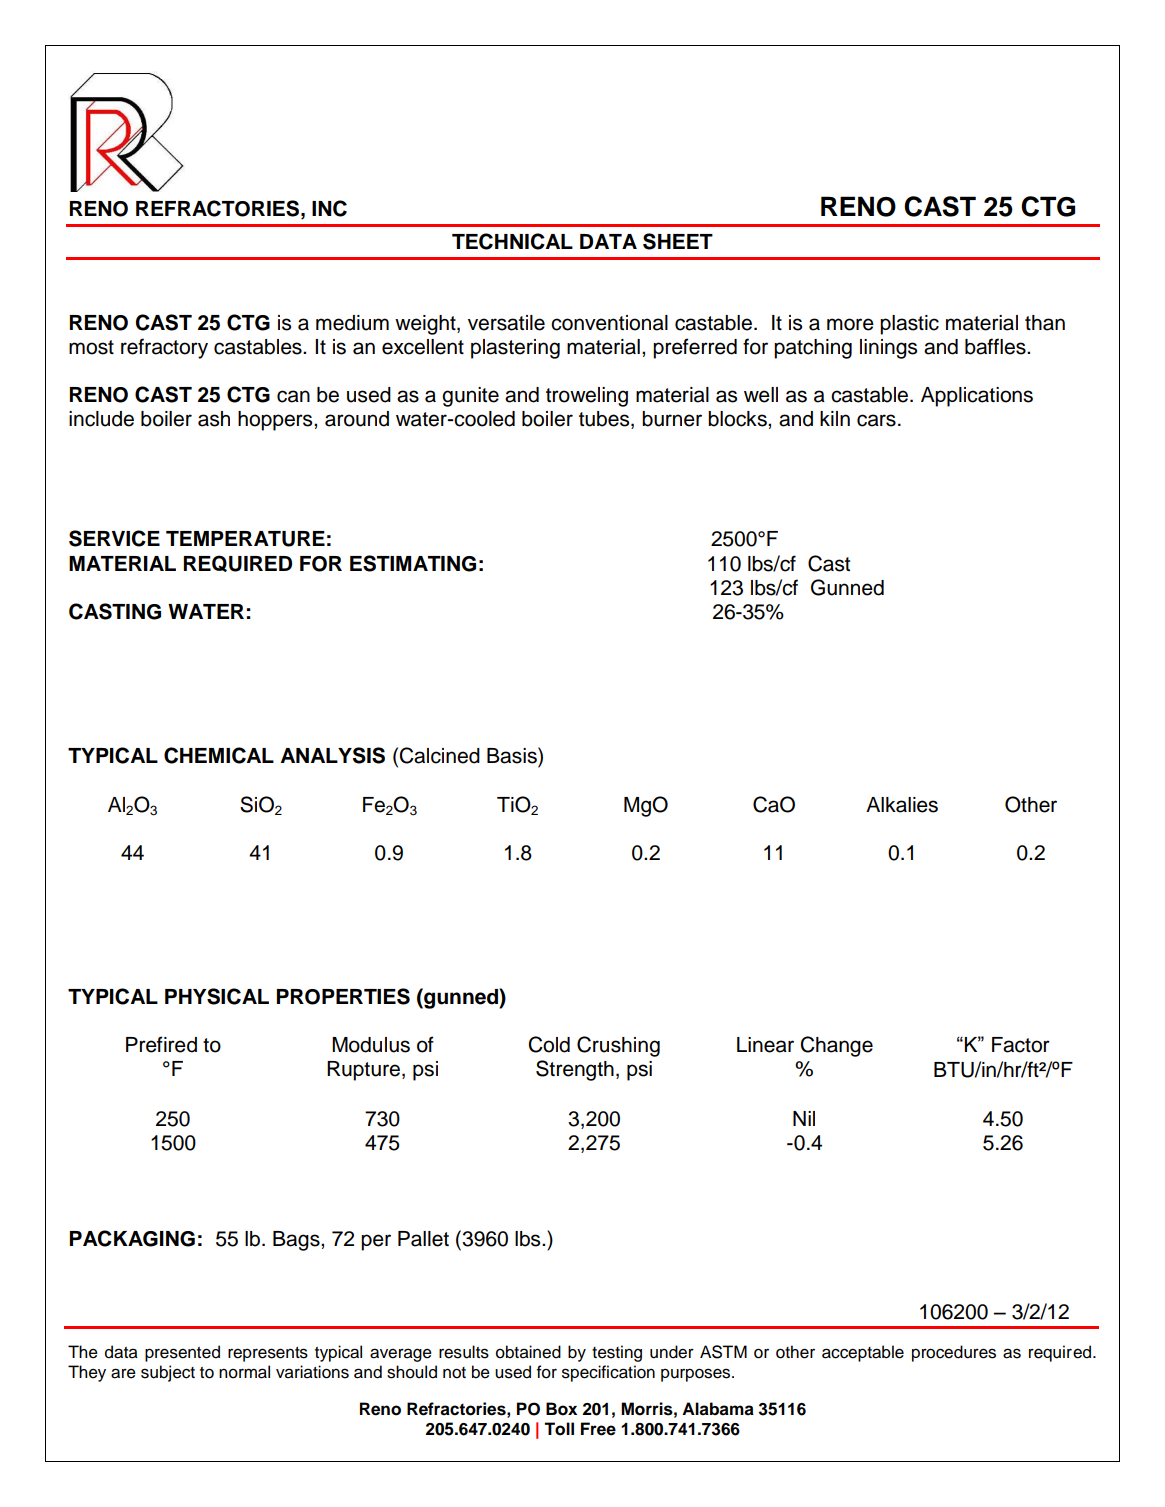 Image resolution: width=1165 pixels, height=1507 pixels. Describe the element at coordinates (164, 348) in the document. I see `refractory` at that location.
